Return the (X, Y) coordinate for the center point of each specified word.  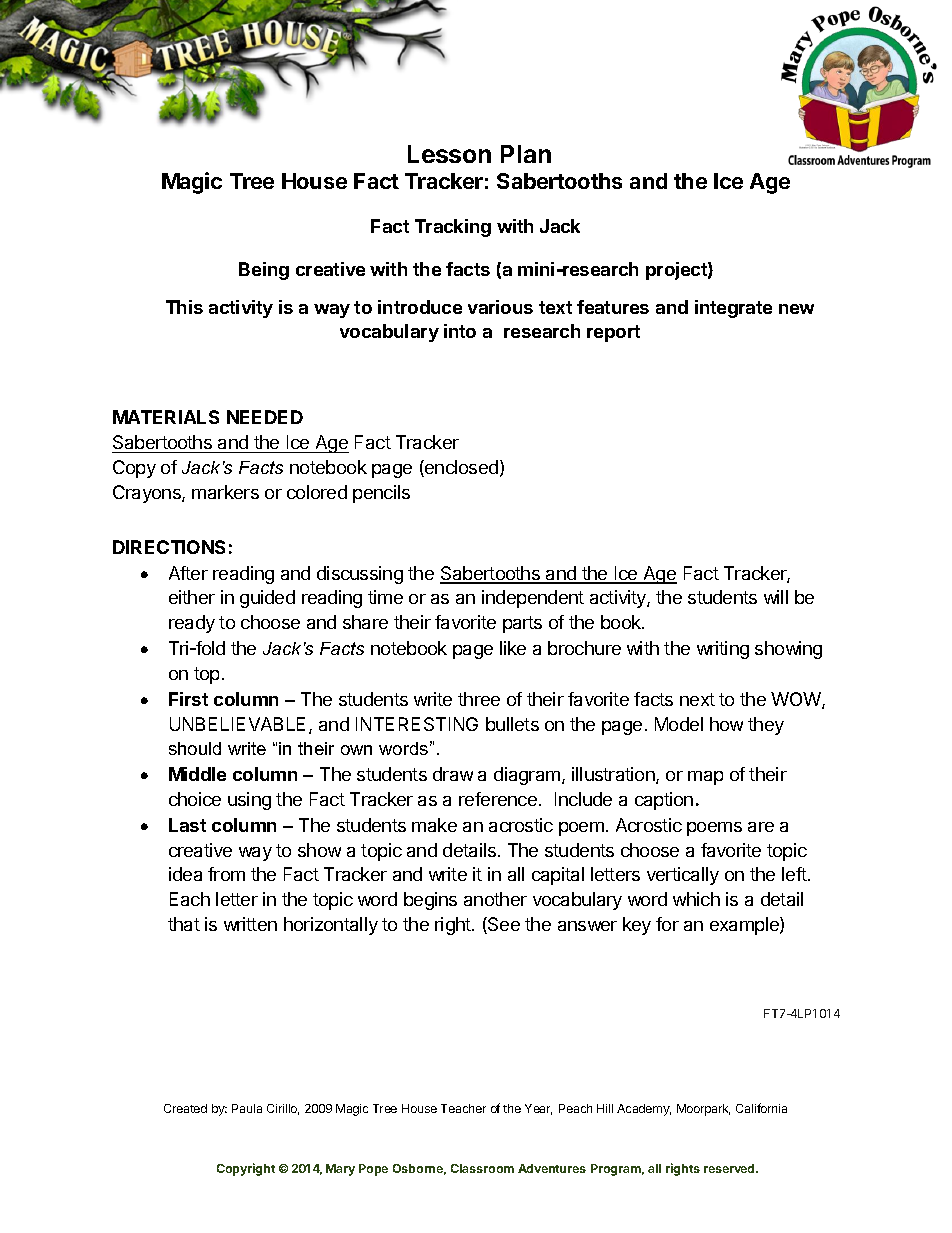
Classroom (482, 1168)
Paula (247, 1108)
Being (264, 271)
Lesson (449, 154)
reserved (730, 1168)
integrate (733, 309)
